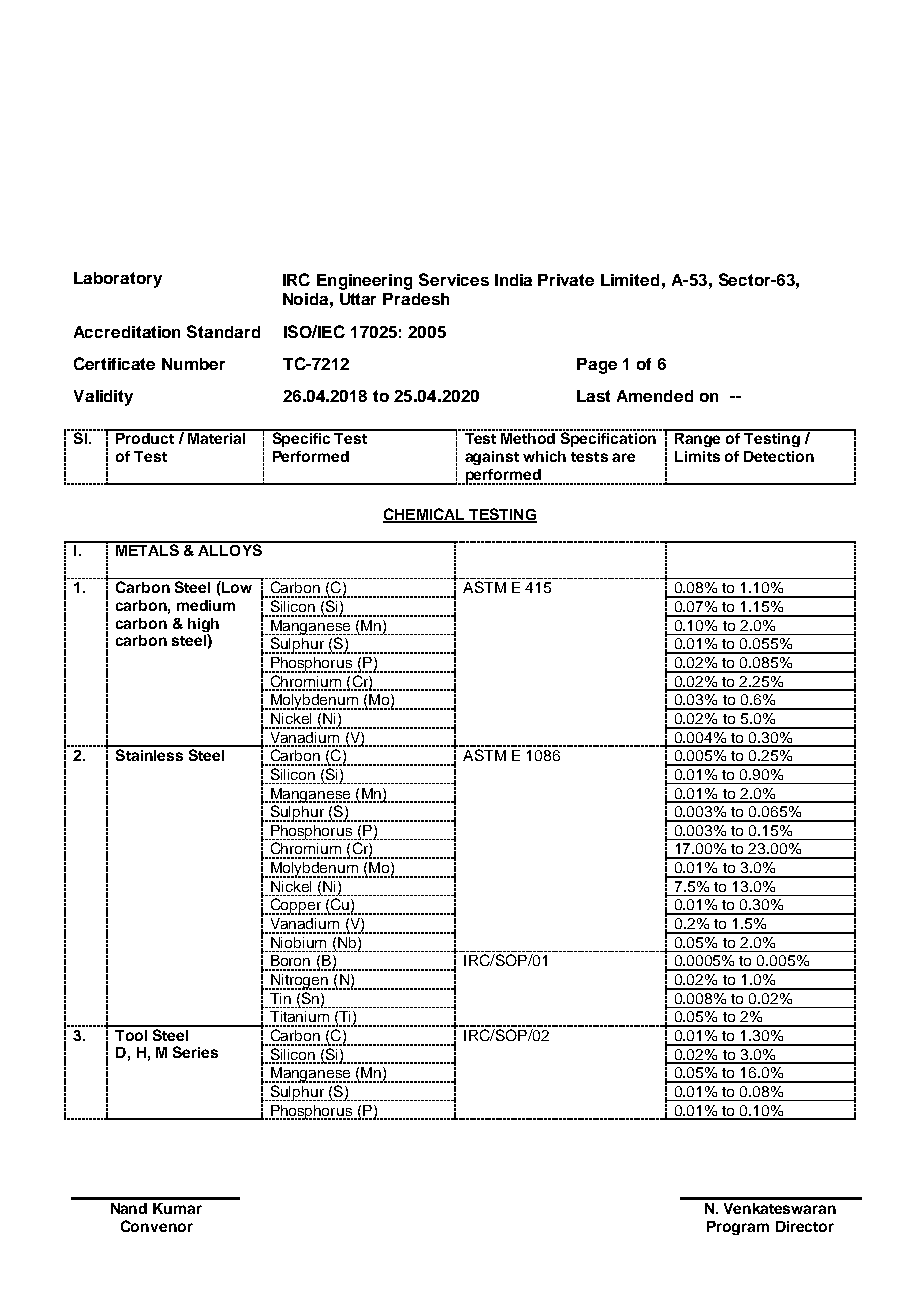 This screenshot has height=1308, width=924. I want to click on Material, so click(216, 437).
